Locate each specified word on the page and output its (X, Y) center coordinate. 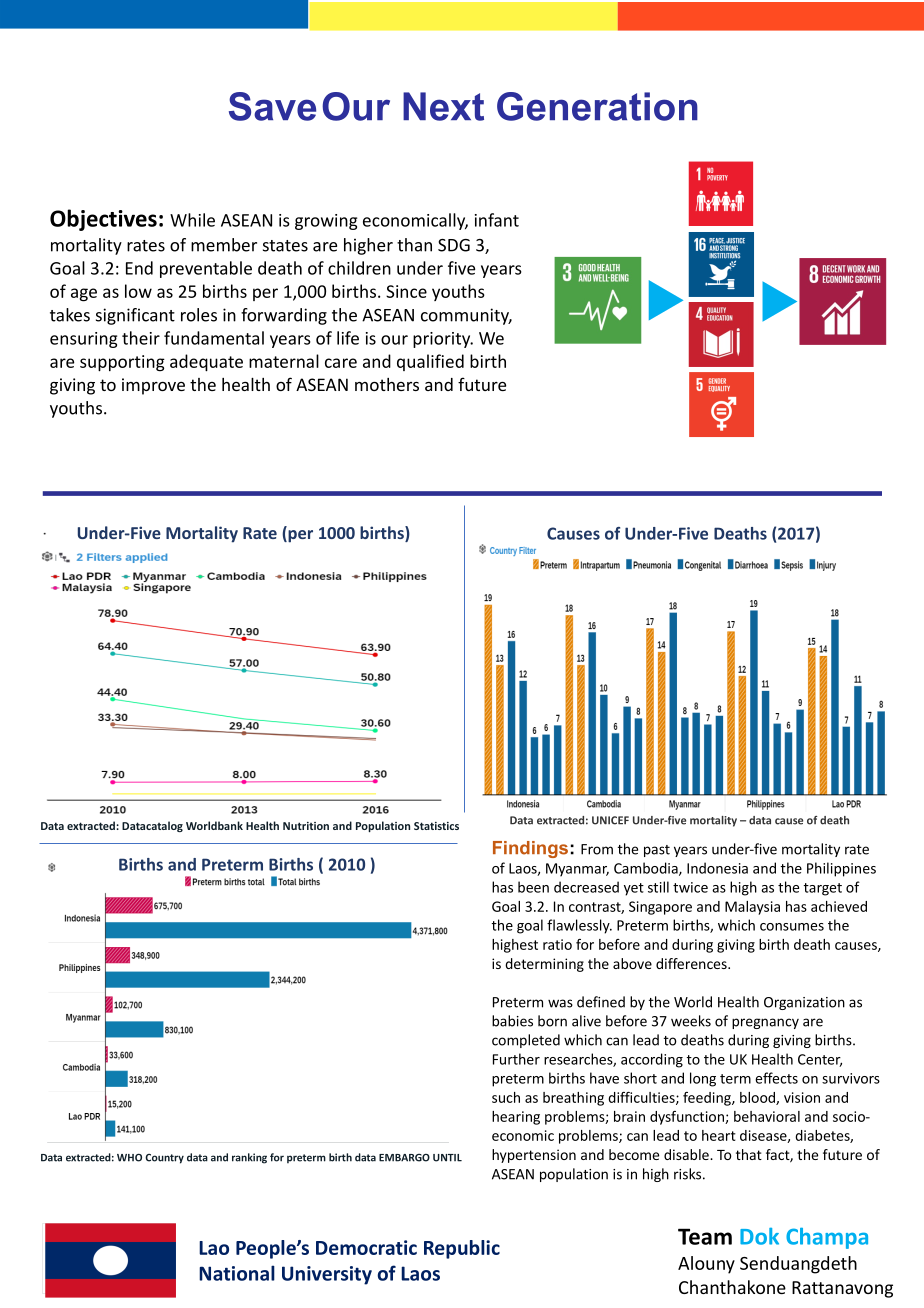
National (237, 1273)
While (192, 220)
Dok (759, 1236)
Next (443, 106)
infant (497, 220)
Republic (462, 1249)
